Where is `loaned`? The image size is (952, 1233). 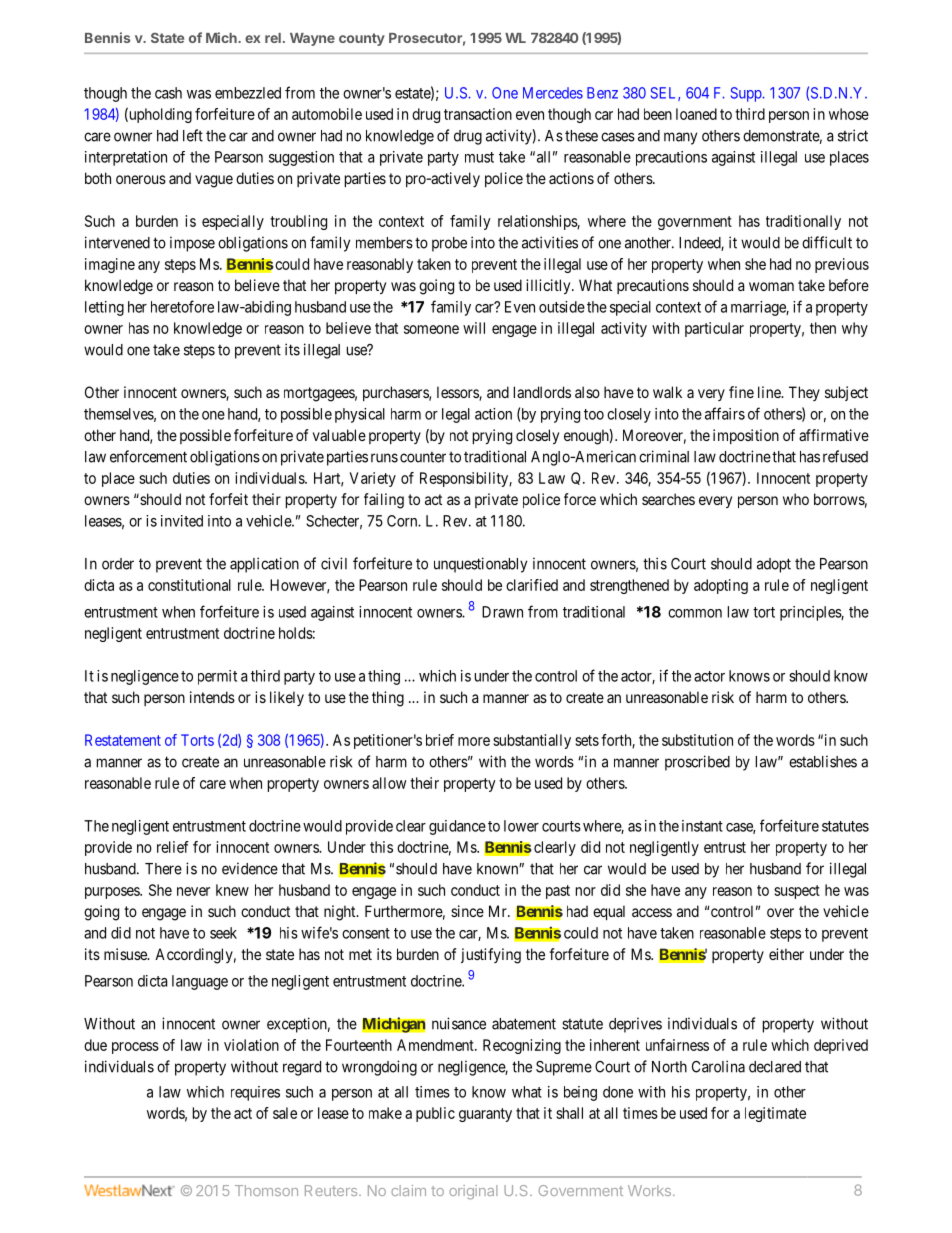 loaned is located at coordinates (696, 114).
